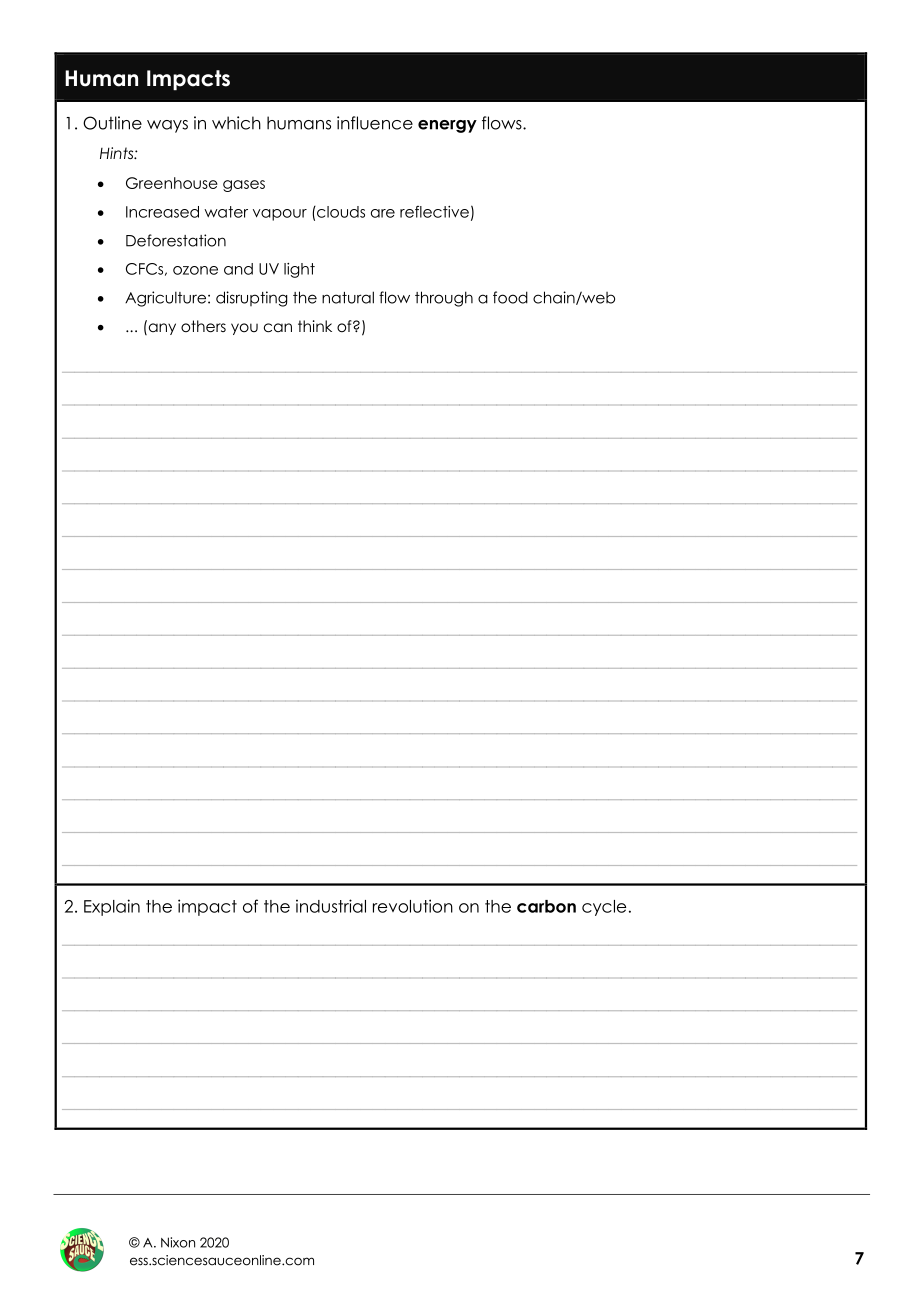 Image resolution: width=924 pixels, height=1308 pixels. Describe the element at coordinates (331, 906) in the image. I see `industrial` at that location.
